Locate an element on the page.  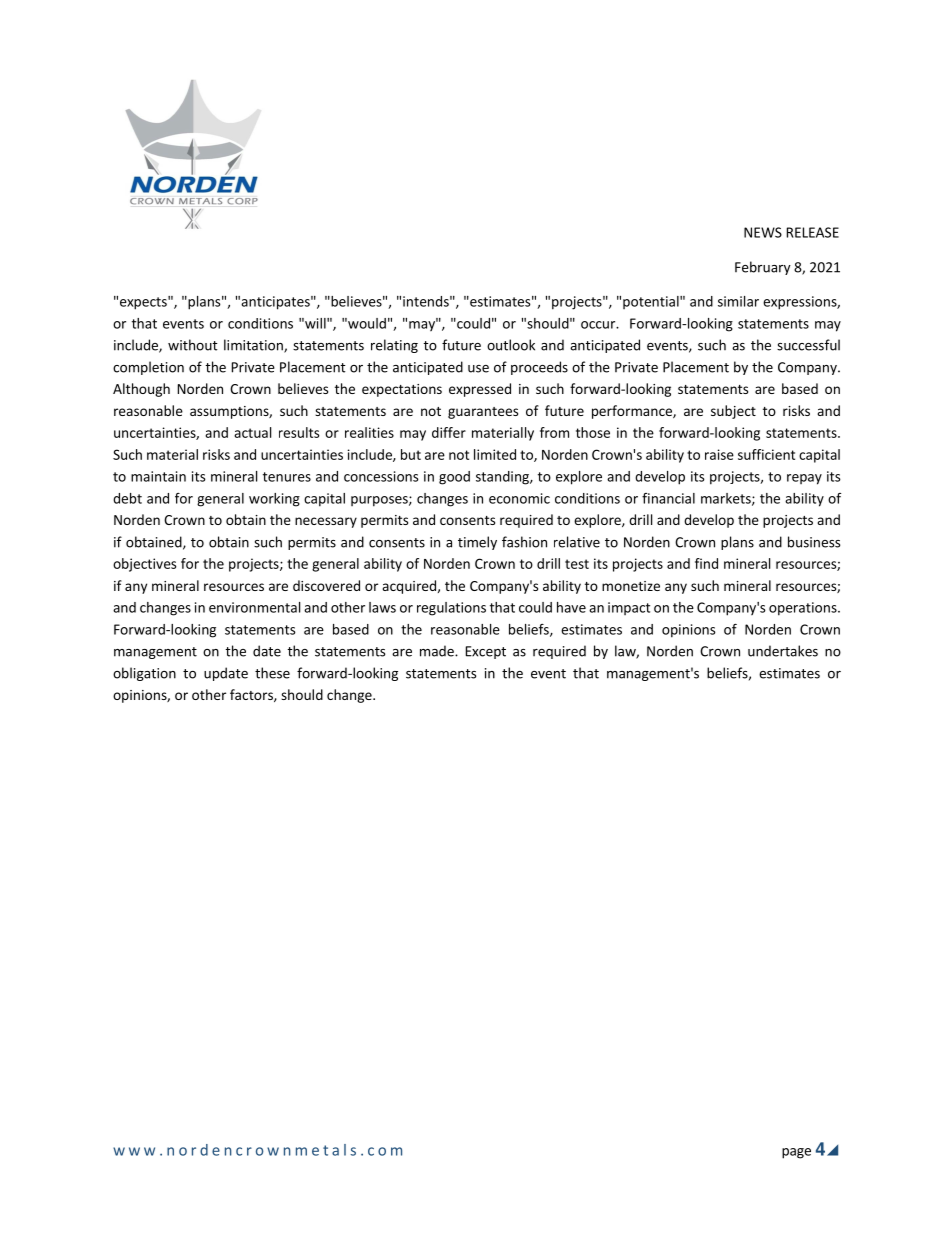
timely is located at coordinates (477, 543).
